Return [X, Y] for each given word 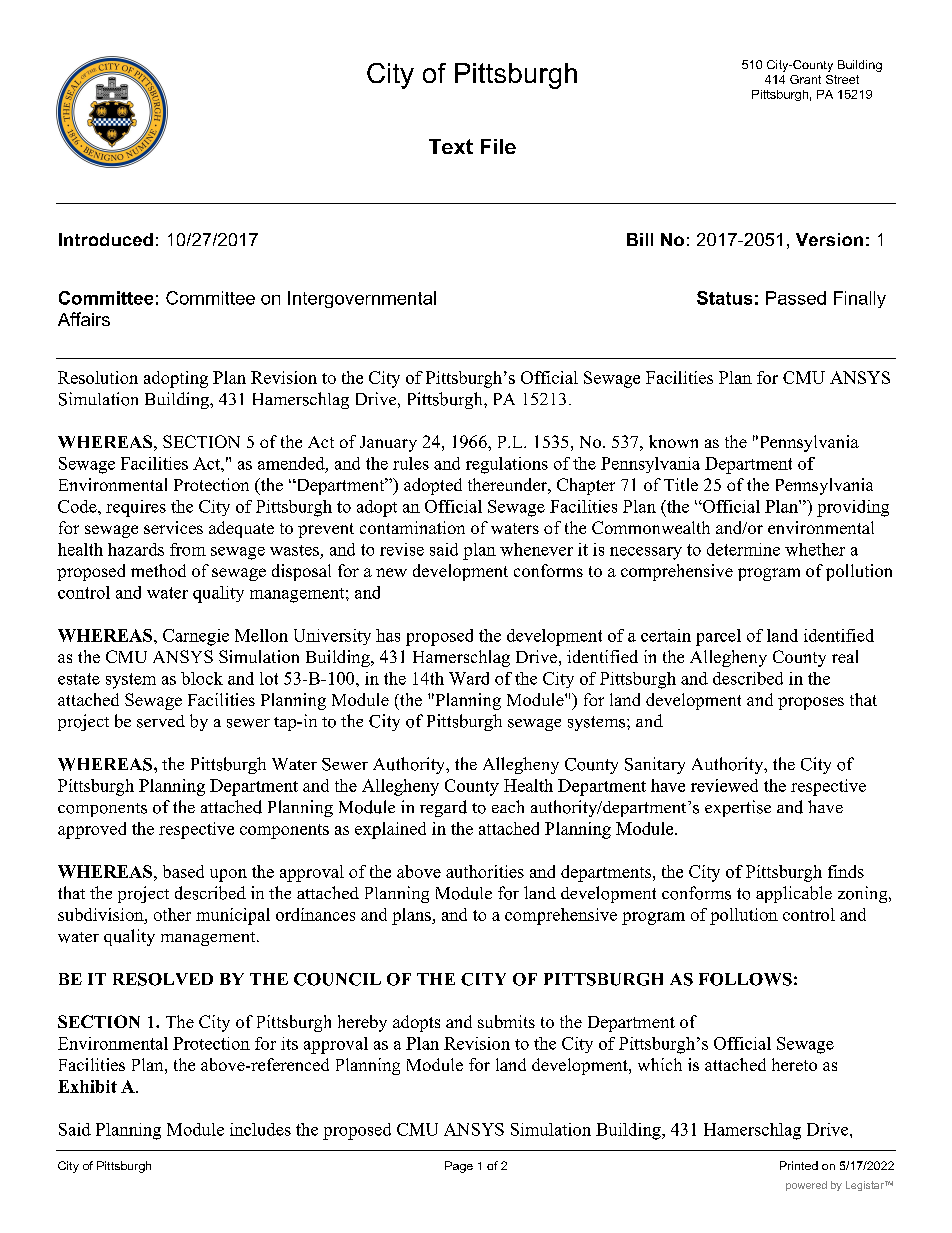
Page [459, 1167]
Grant [805, 79]
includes [260, 1129]
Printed [799, 1165]
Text [451, 146]
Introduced [106, 239]
